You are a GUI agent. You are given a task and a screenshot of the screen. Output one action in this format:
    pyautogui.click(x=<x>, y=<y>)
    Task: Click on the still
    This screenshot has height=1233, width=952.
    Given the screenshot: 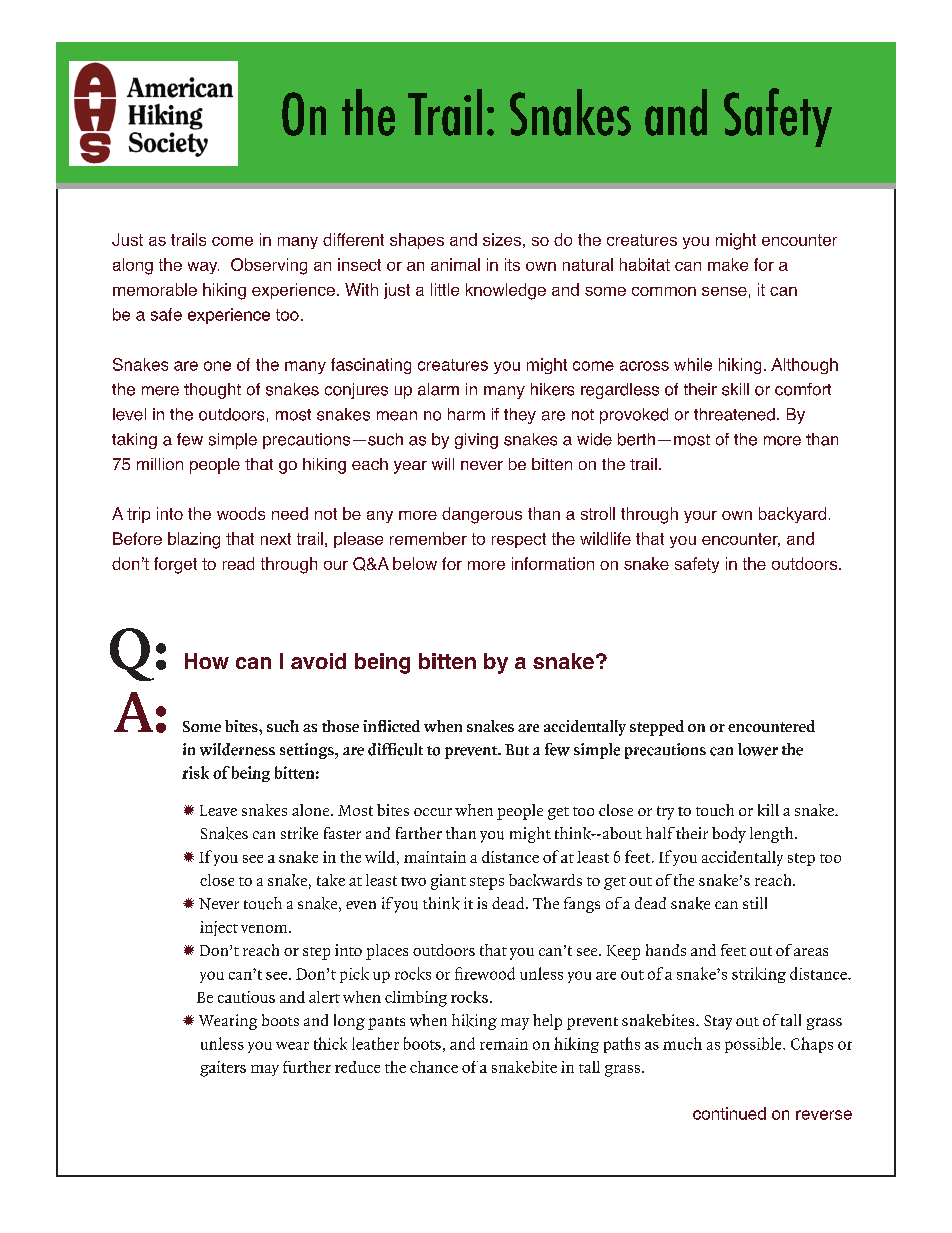 What is the action you would take?
    pyautogui.click(x=755, y=903)
